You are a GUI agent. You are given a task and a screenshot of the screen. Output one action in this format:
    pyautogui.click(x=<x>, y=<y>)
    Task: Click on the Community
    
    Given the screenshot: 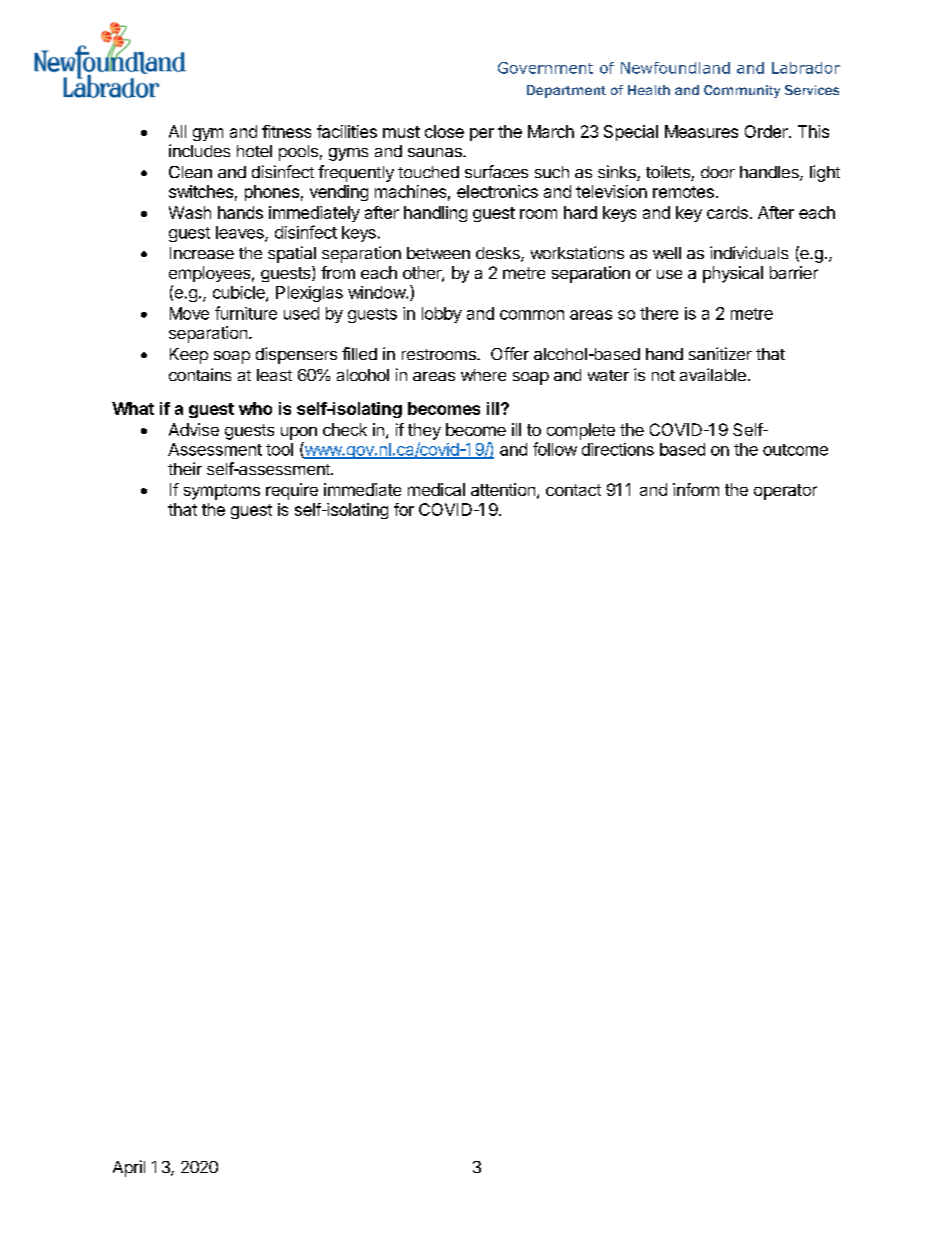 What is the action you would take?
    pyautogui.click(x=742, y=91)
